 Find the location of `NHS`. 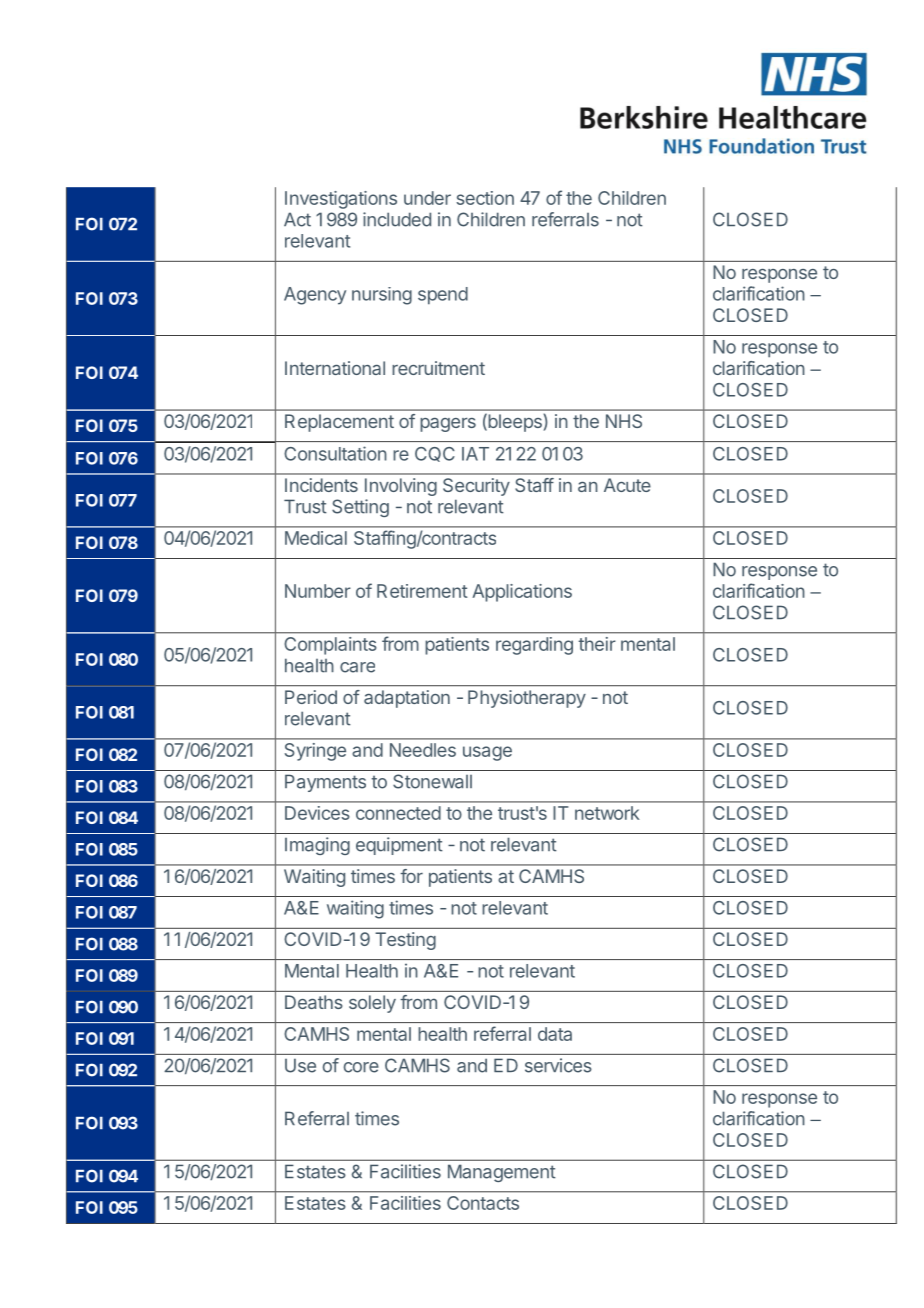

NHS is located at coordinates (624, 421).
